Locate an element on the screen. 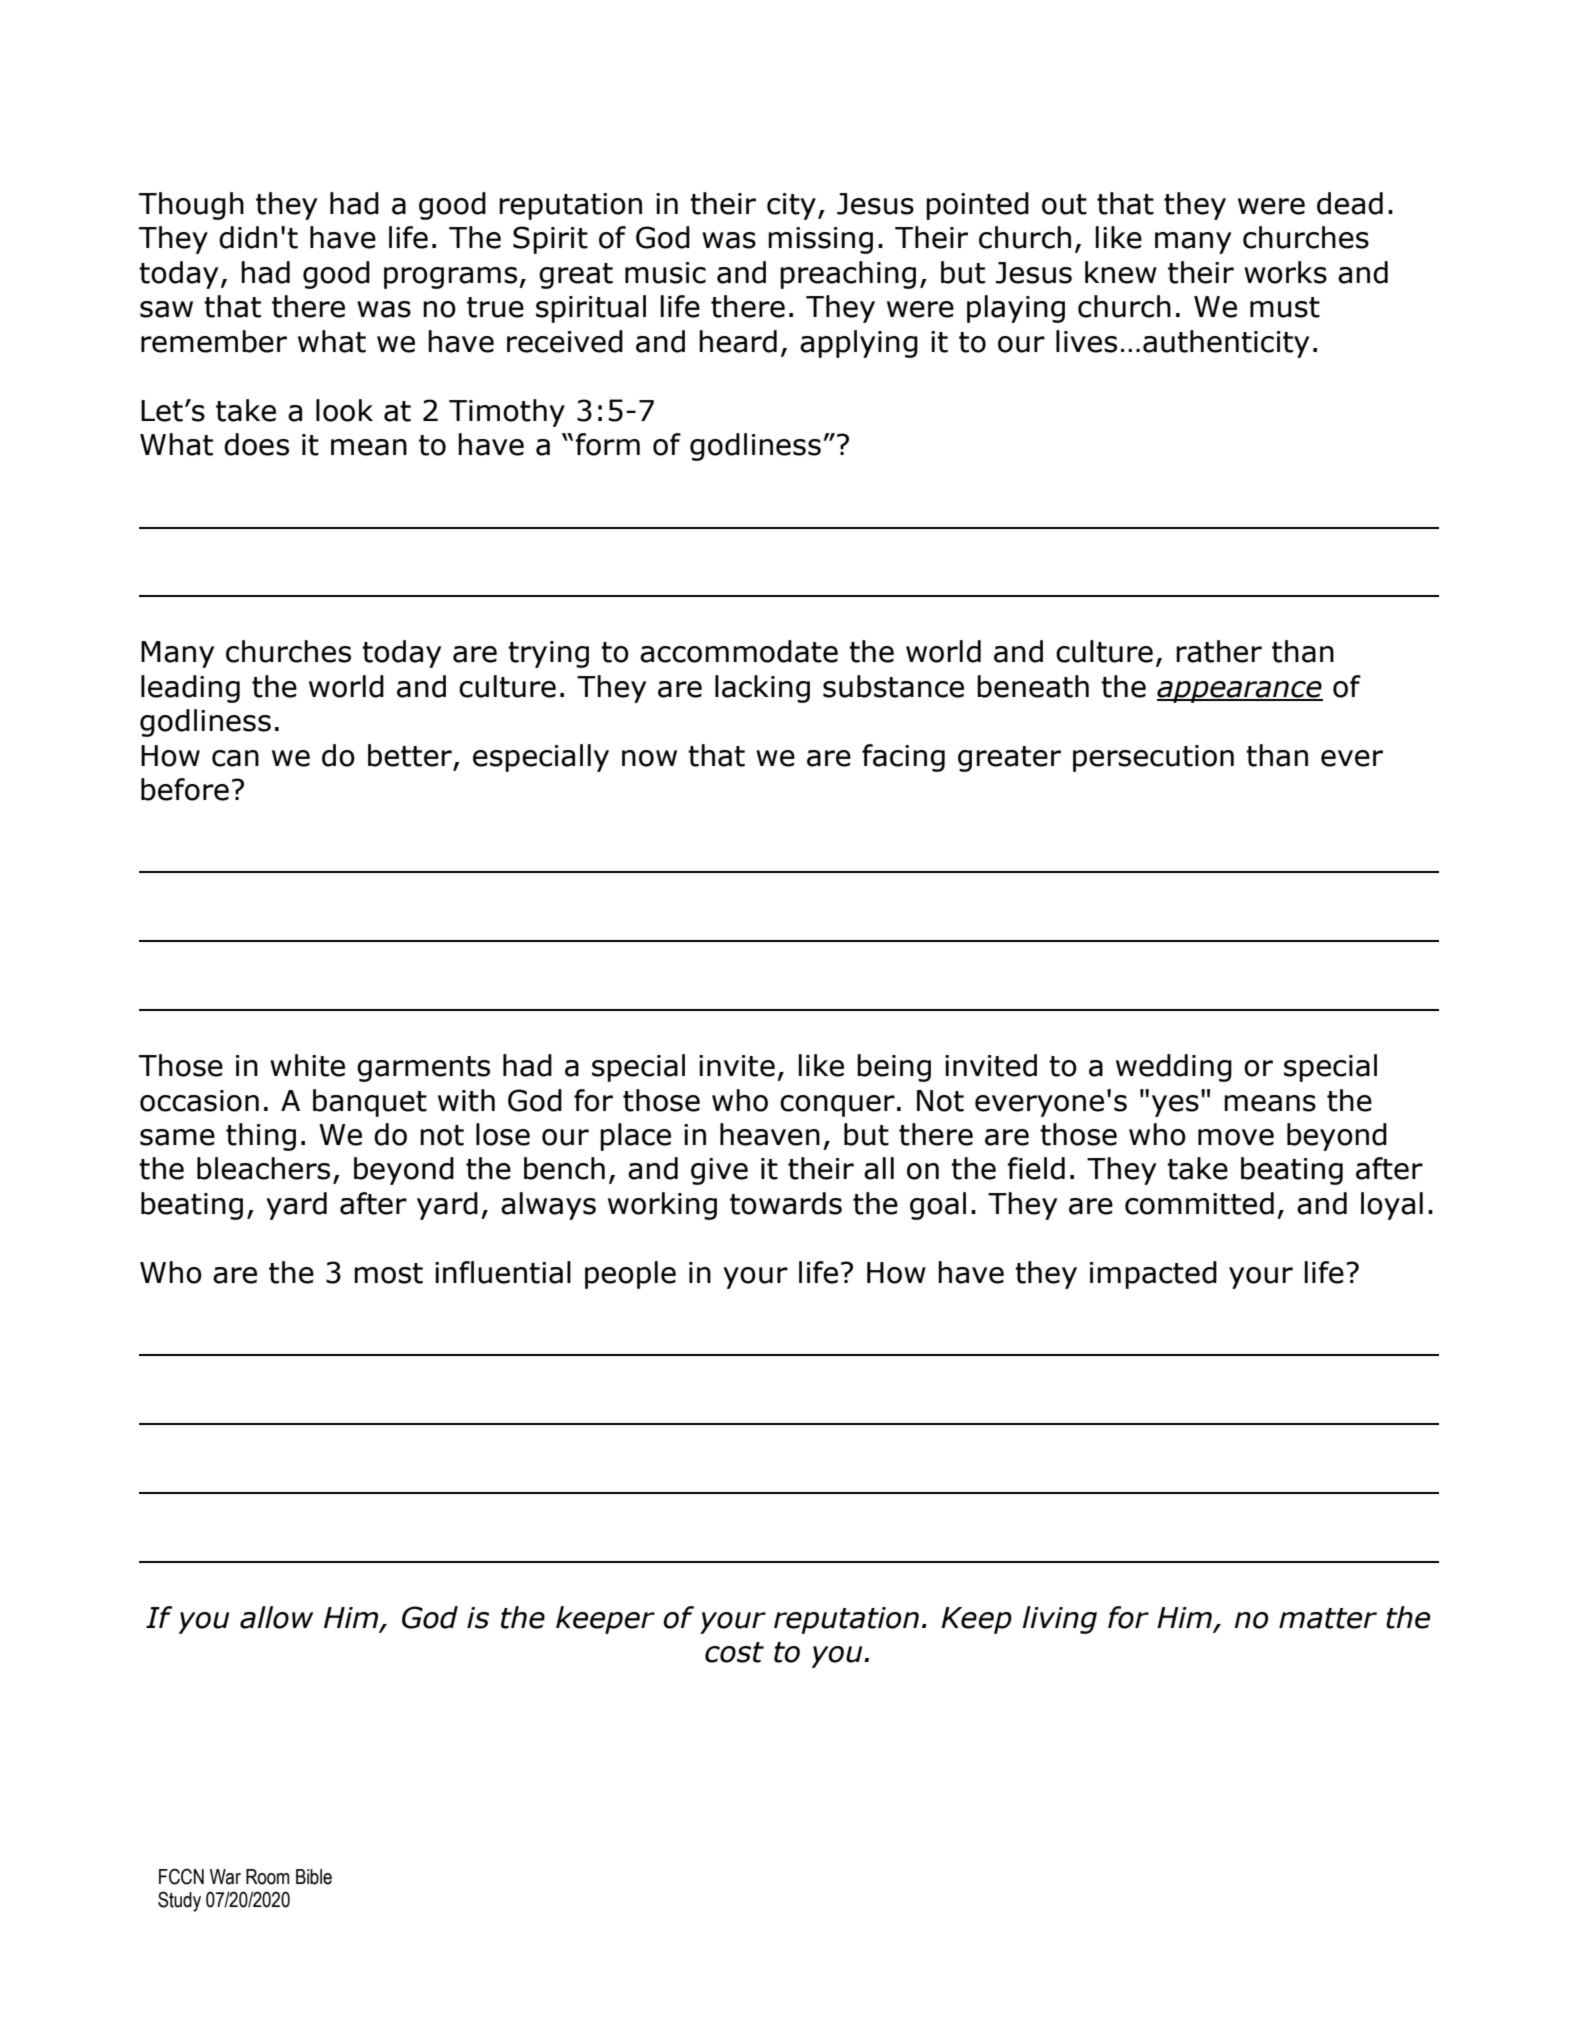  missing is located at coordinates (820, 240).
